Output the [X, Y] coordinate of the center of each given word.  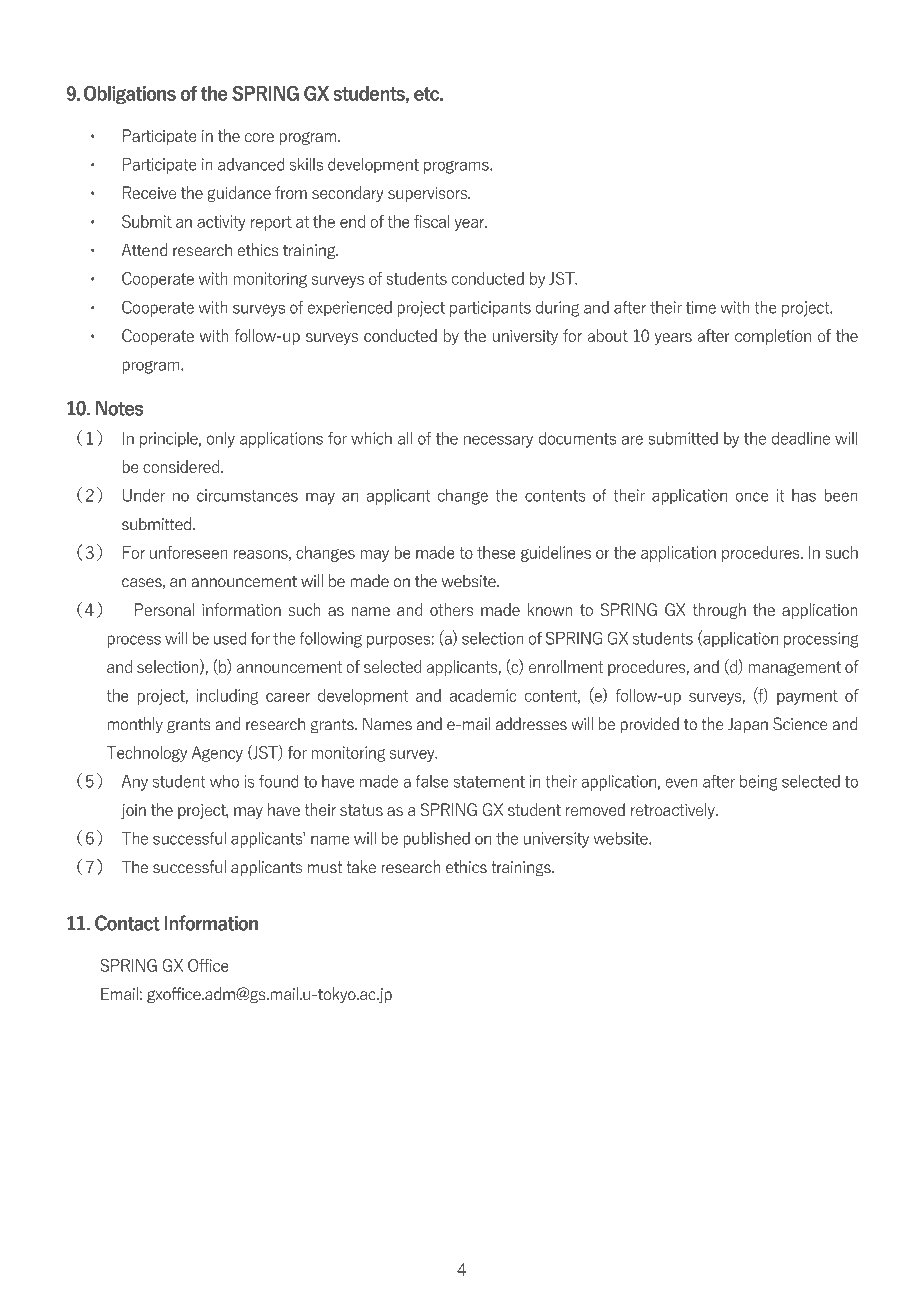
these [496, 552]
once [752, 497]
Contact [127, 923]
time [701, 307]
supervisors [428, 194]
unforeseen [189, 552]
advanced [251, 164]
